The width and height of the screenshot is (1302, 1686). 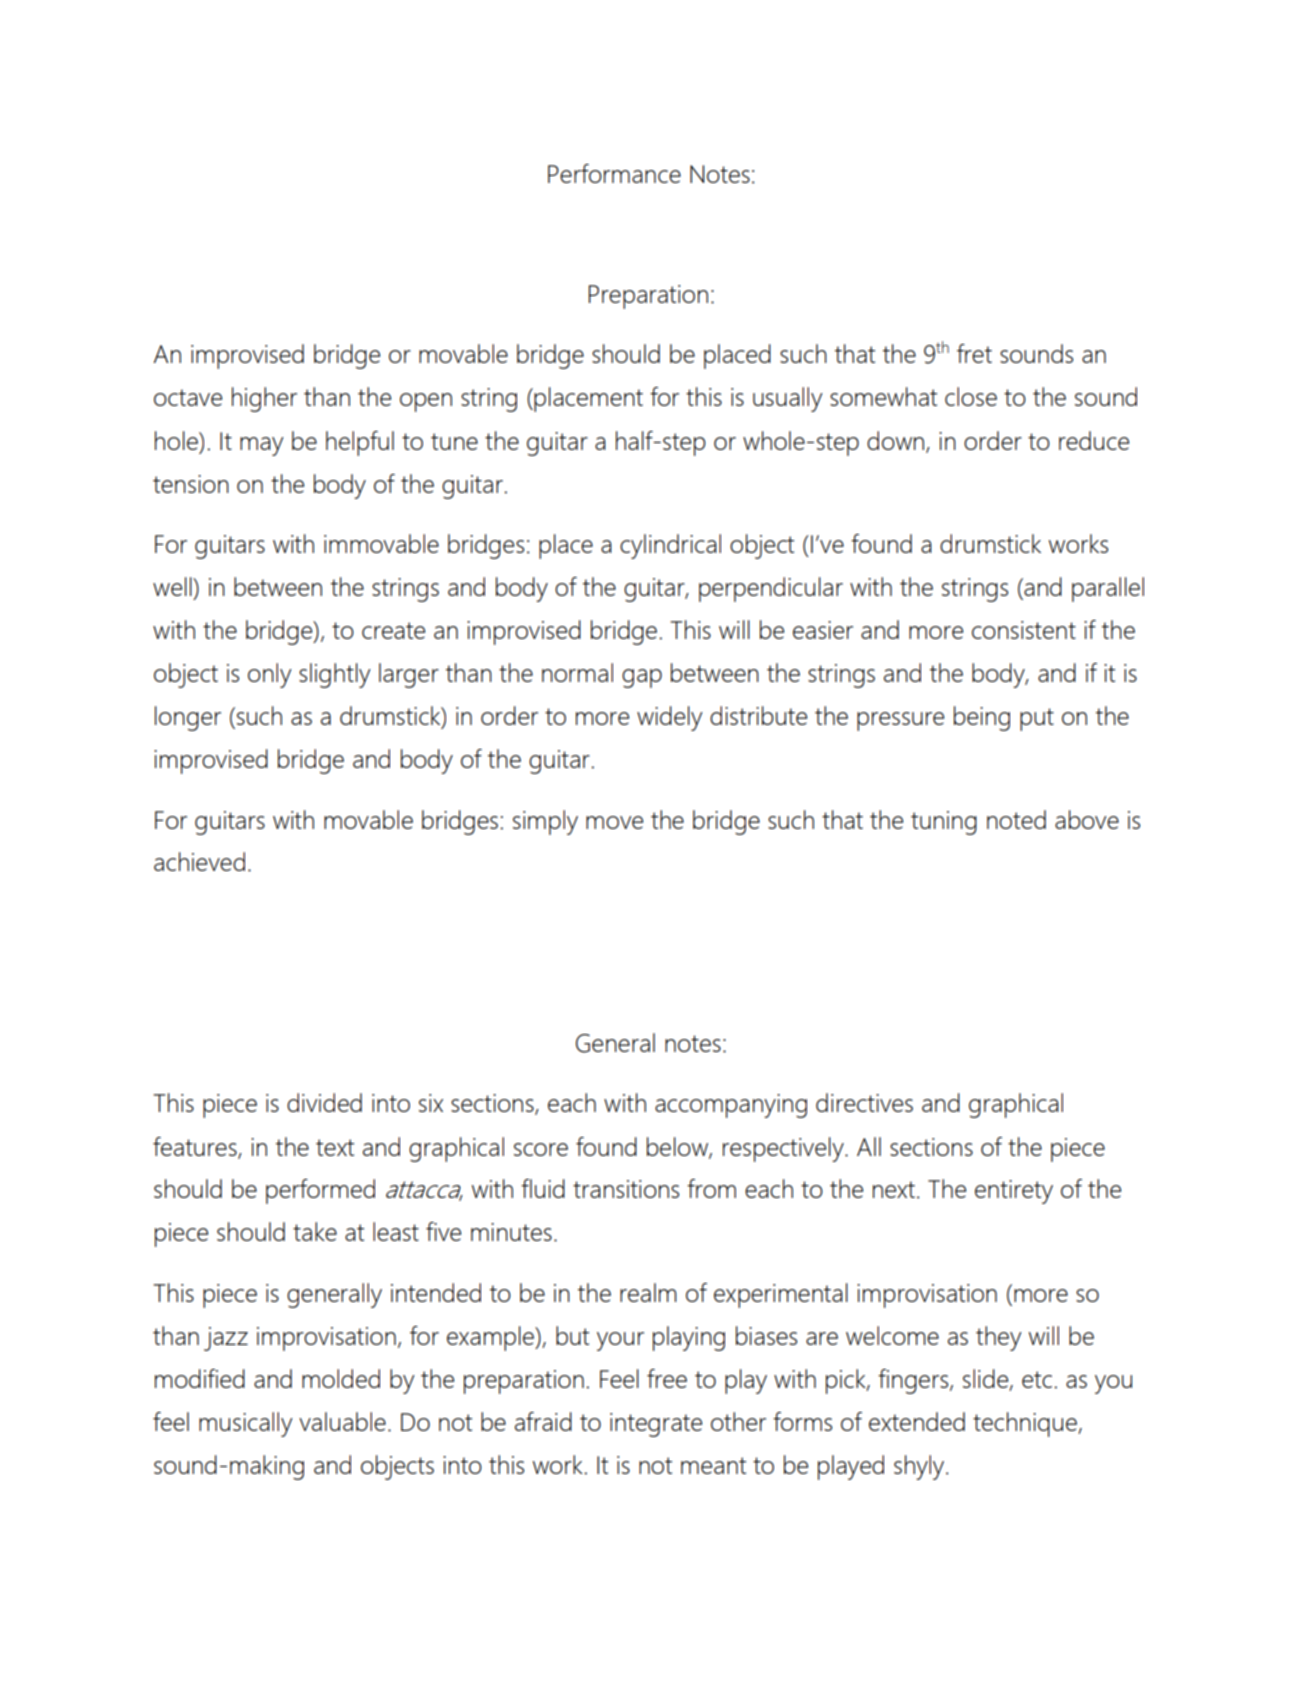 What do you see at coordinates (670, 546) in the screenshot?
I see `cylindrical` at bounding box center [670, 546].
